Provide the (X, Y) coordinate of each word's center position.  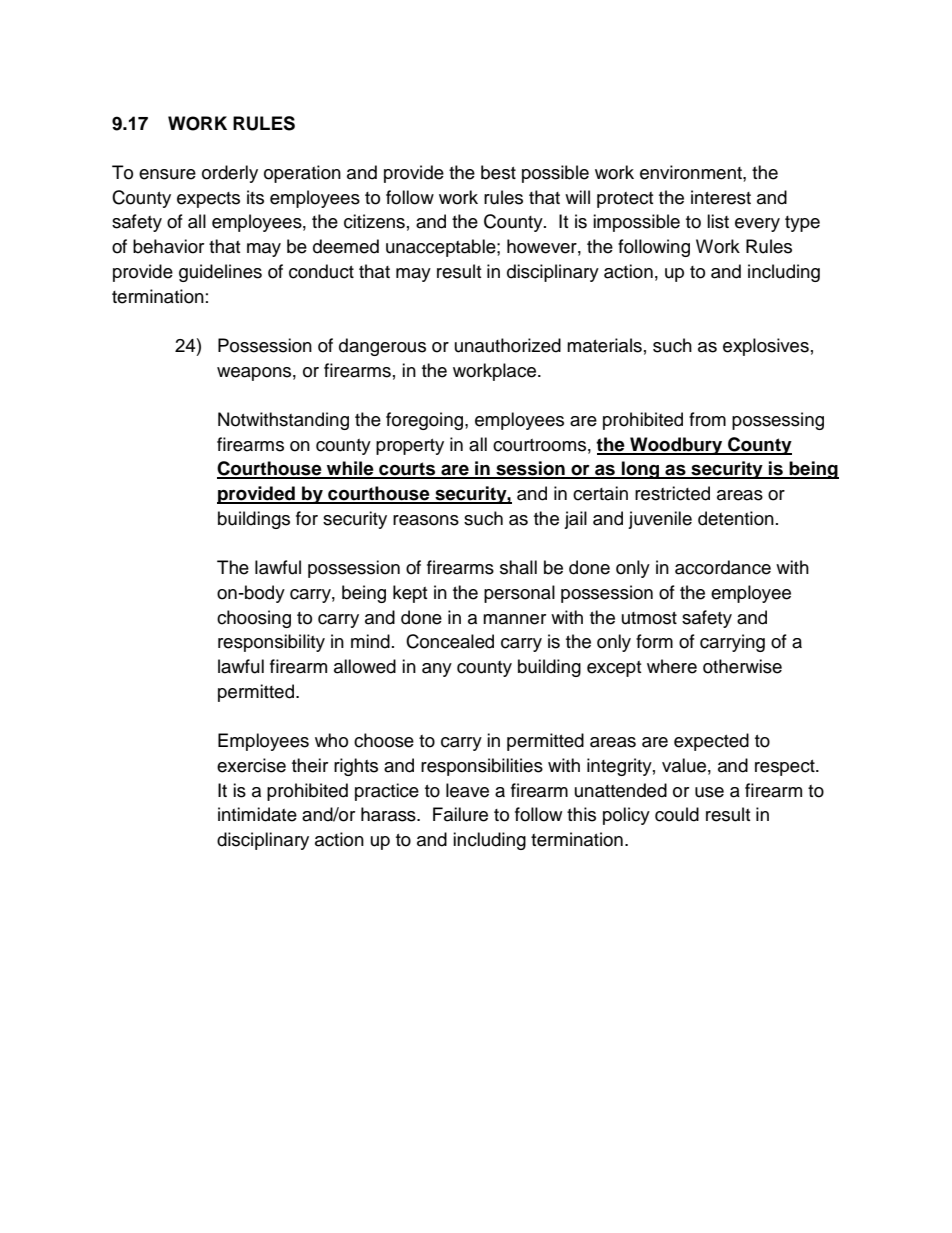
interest (721, 197)
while (350, 469)
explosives (766, 347)
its (255, 197)
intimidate (257, 814)
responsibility (271, 643)
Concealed (450, 641)
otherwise (742, 666)
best (498, 172)
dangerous (382, 347)
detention (736, 518)
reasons (426, 520)
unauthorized (508, 345)
